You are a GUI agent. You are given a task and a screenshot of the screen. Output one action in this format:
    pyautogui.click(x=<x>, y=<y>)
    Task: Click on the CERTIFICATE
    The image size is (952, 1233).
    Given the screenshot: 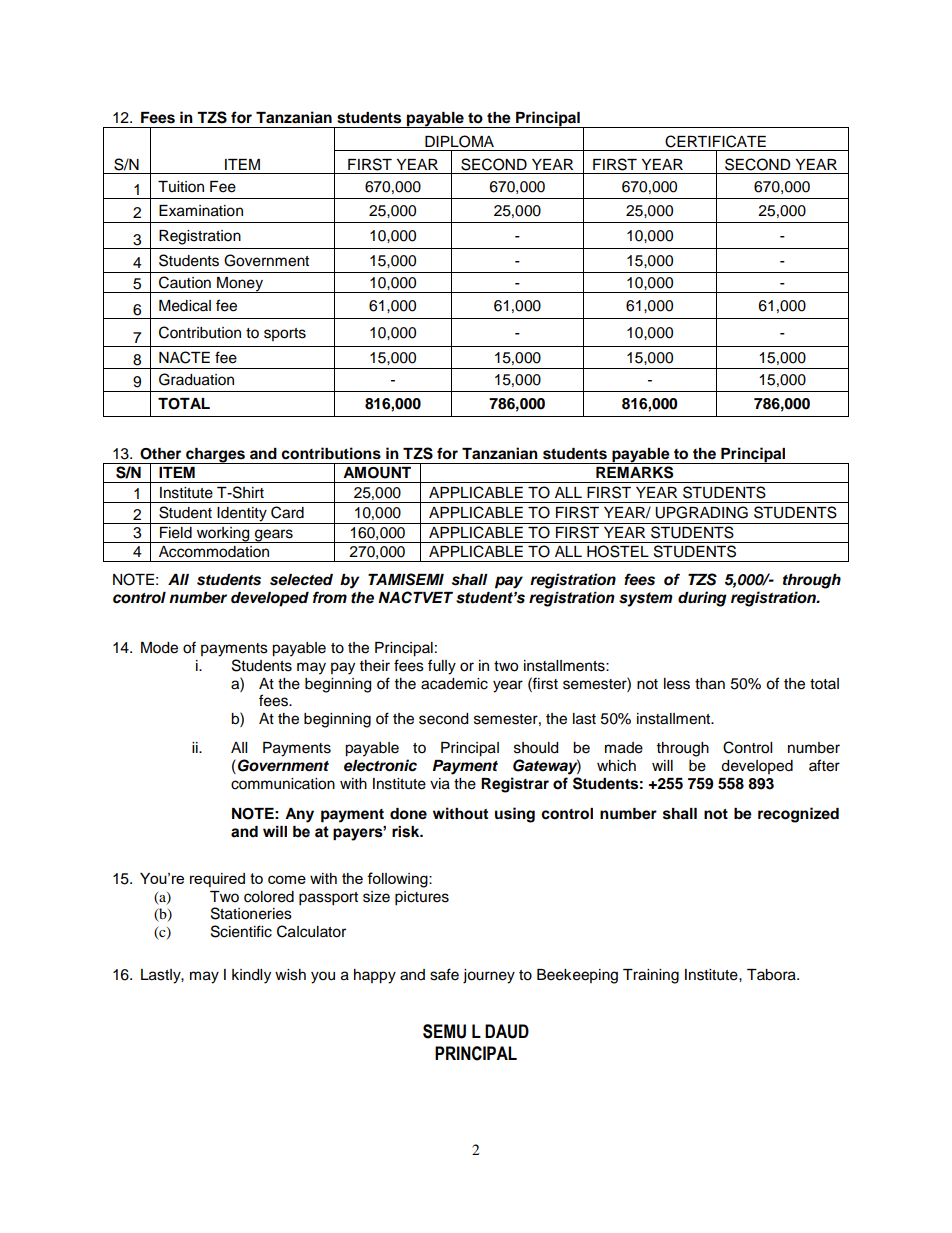 What is the action you would take?
    pyautogui.click(x=715, y=141)
